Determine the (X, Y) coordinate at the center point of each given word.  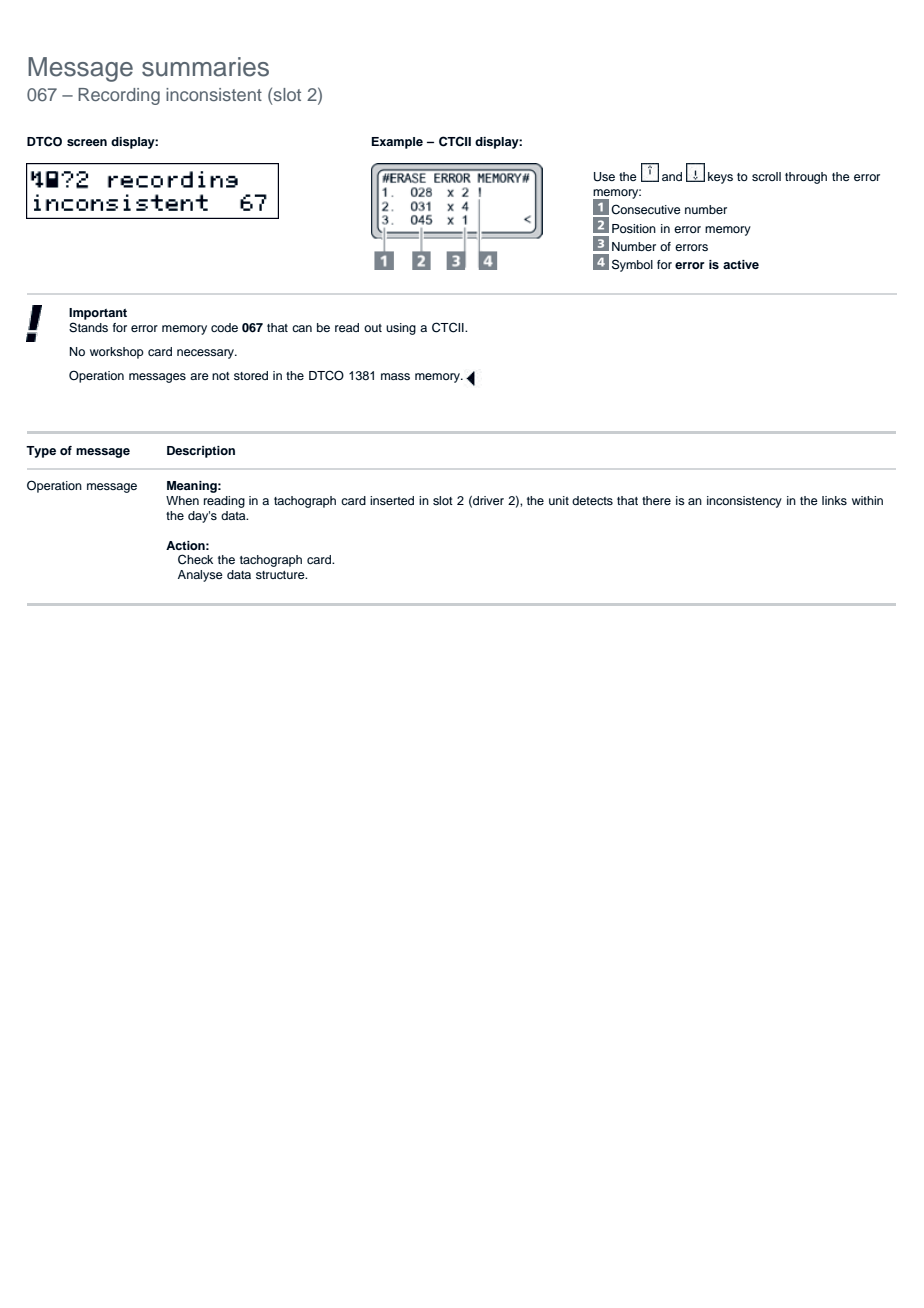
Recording (119, 96)
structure (281, 575)
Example (397, 143)
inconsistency (744, 502)
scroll (766, 176)
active (741, 264)
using (401, 329)
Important (98, 314)
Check (195, 559)
